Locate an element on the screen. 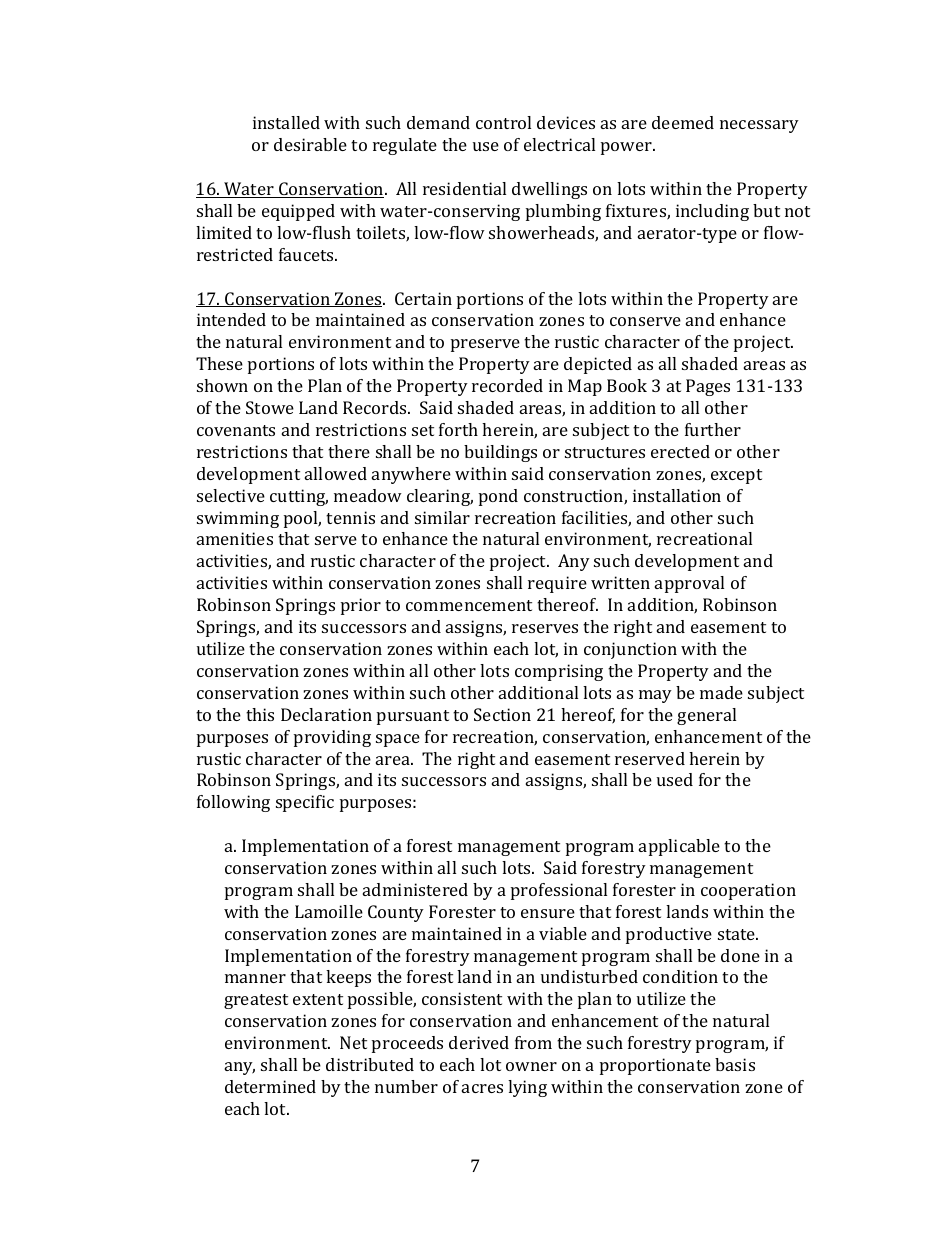 This screenshot has height=1233, width=952. commencement is located at coordinates (469, 605).
